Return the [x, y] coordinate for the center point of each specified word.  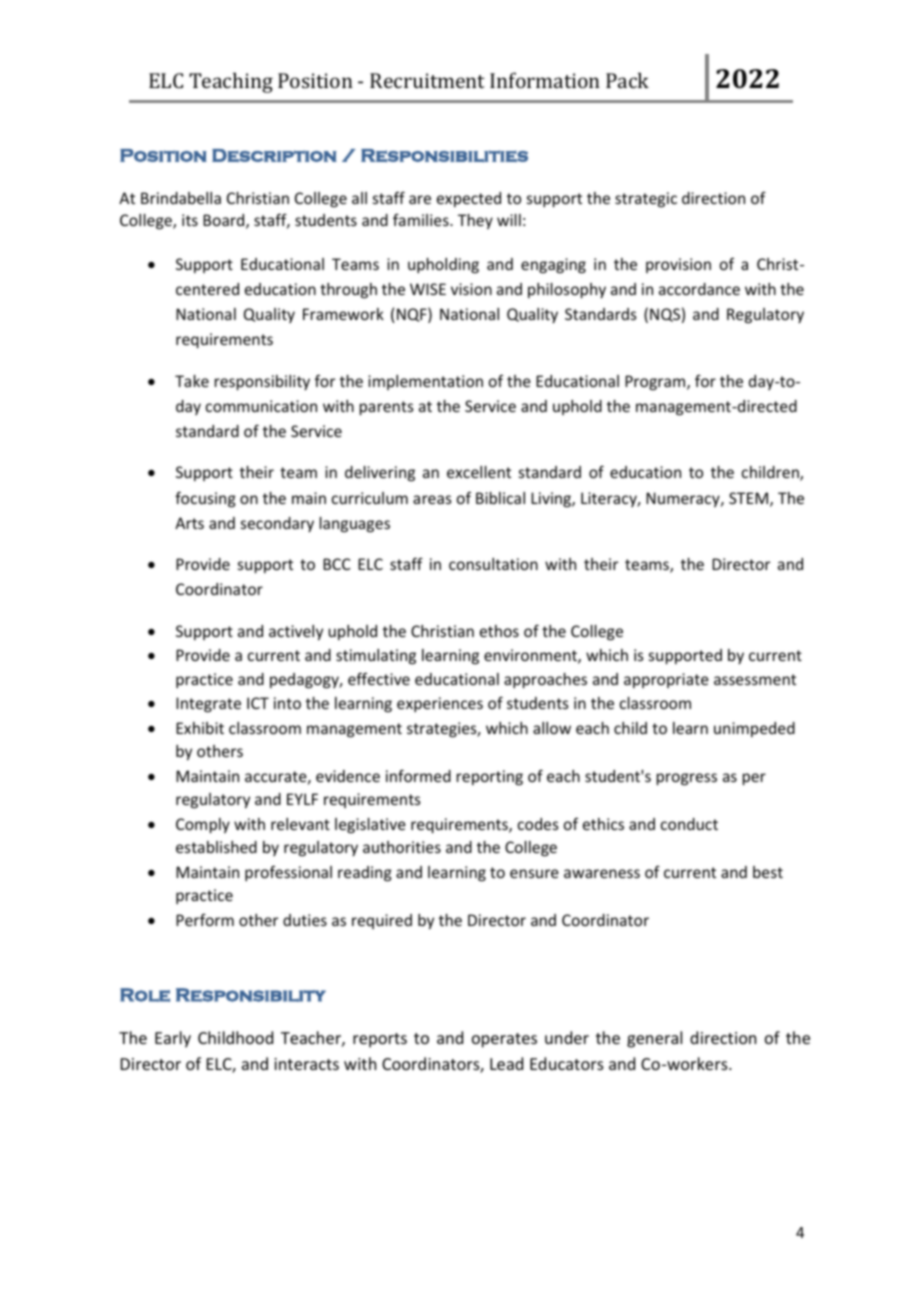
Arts [189, 523]
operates [504, 1040]
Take [192, 381]
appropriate [666, 680]
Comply [203, 825]
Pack [627, 80]
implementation [425, 382]
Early [173, 1039]
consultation [493, 564]
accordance [699, 289]
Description [274, 155]
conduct [689, 824]
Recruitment [427, 80]
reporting [490, 777]
